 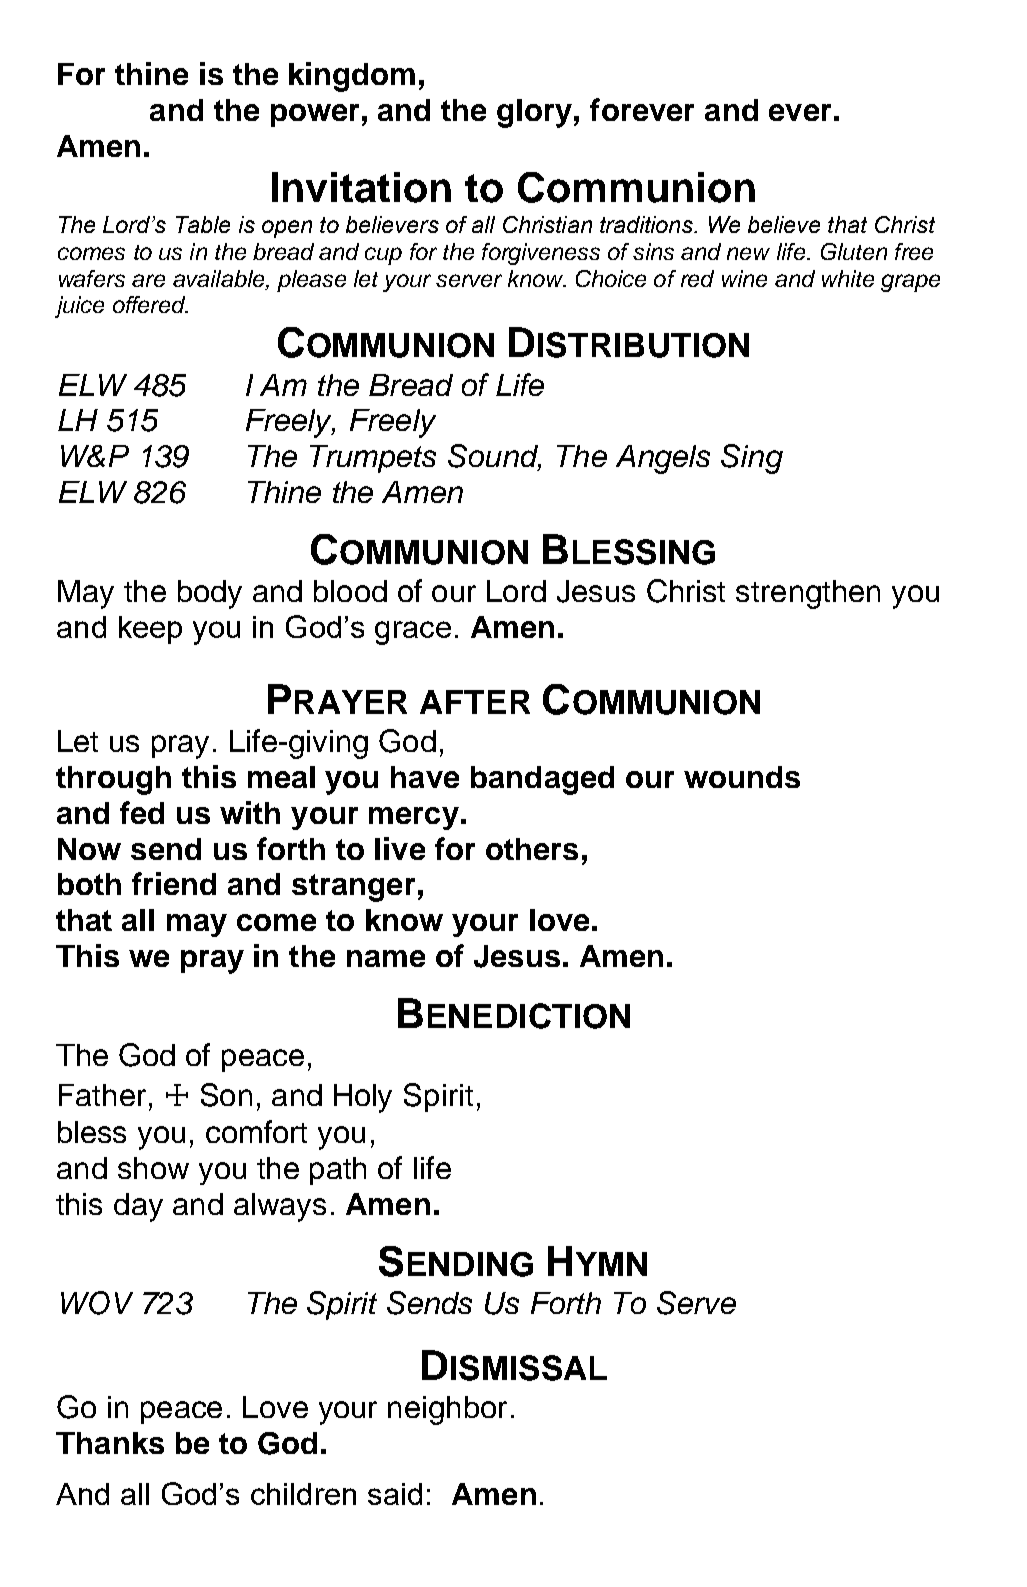 I want to click on Table, so click(x=203, y=224).
